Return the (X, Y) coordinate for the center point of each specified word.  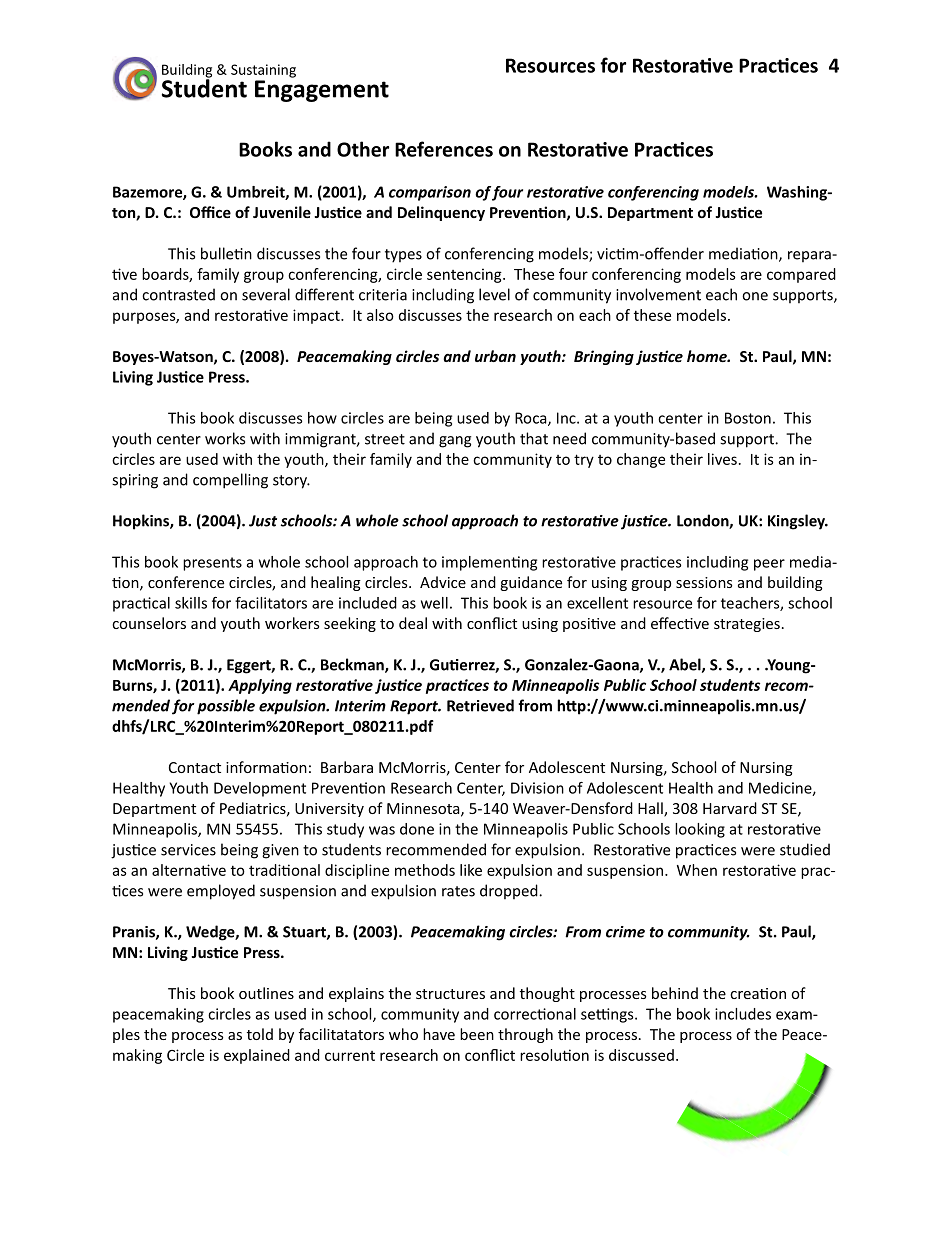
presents (212, 564)
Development (260, 789)
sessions (704, 582)
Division (537, 788)
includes (743, 1014)
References (444, 149)
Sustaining (263, 71)
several (266, 294)
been (477, 1034)
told (260, 1034)
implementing (489, 563)
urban (495, 356)
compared (801, 275)
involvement (658, 294)
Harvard (730, 808)
